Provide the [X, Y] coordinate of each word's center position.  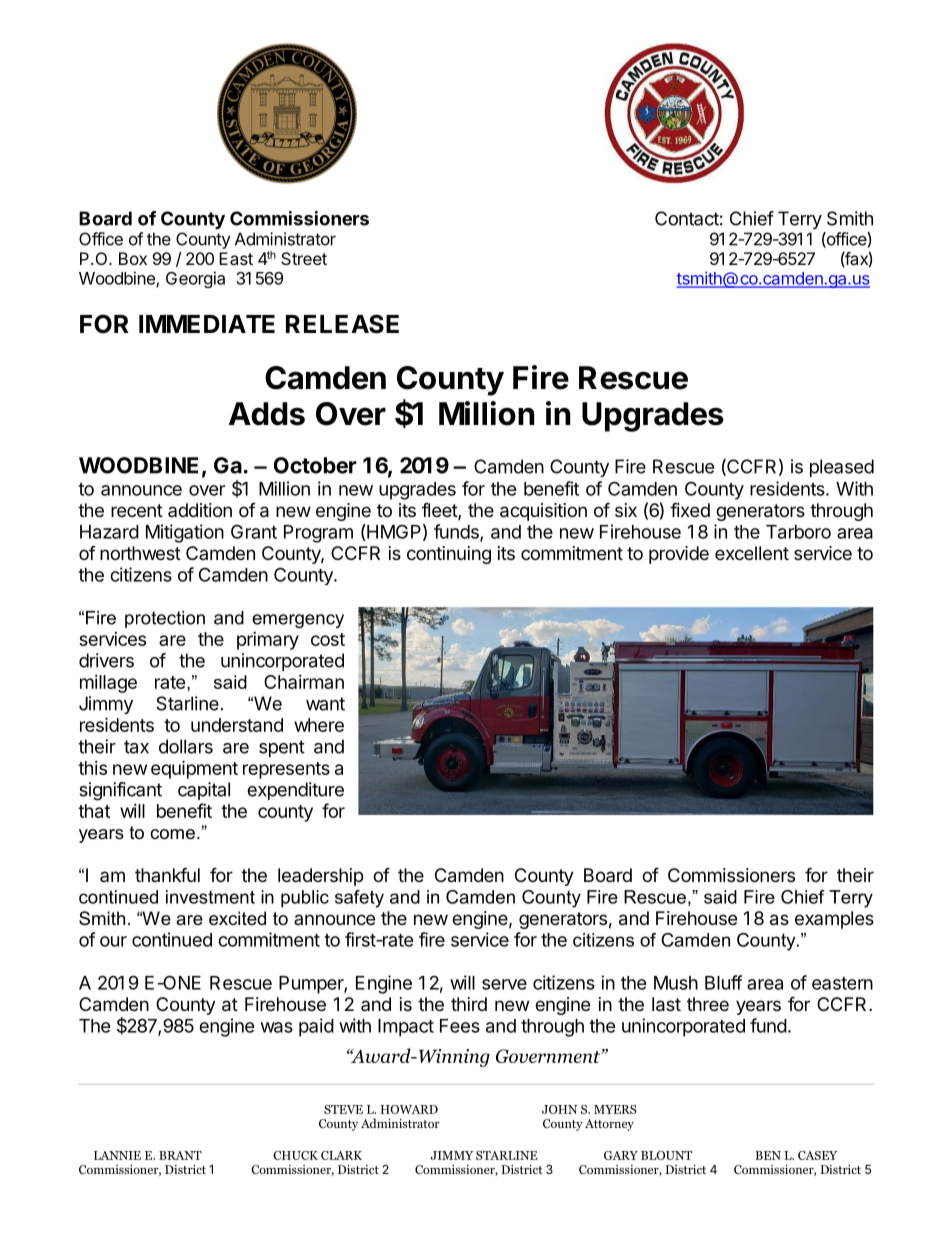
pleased [842, 468]
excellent [752, 553]
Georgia [195, 279]
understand [237, 725]
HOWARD [409, 1109]
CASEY [817, 1155]
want [325, 704]
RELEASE [342, 324]
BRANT [180, 1155]
